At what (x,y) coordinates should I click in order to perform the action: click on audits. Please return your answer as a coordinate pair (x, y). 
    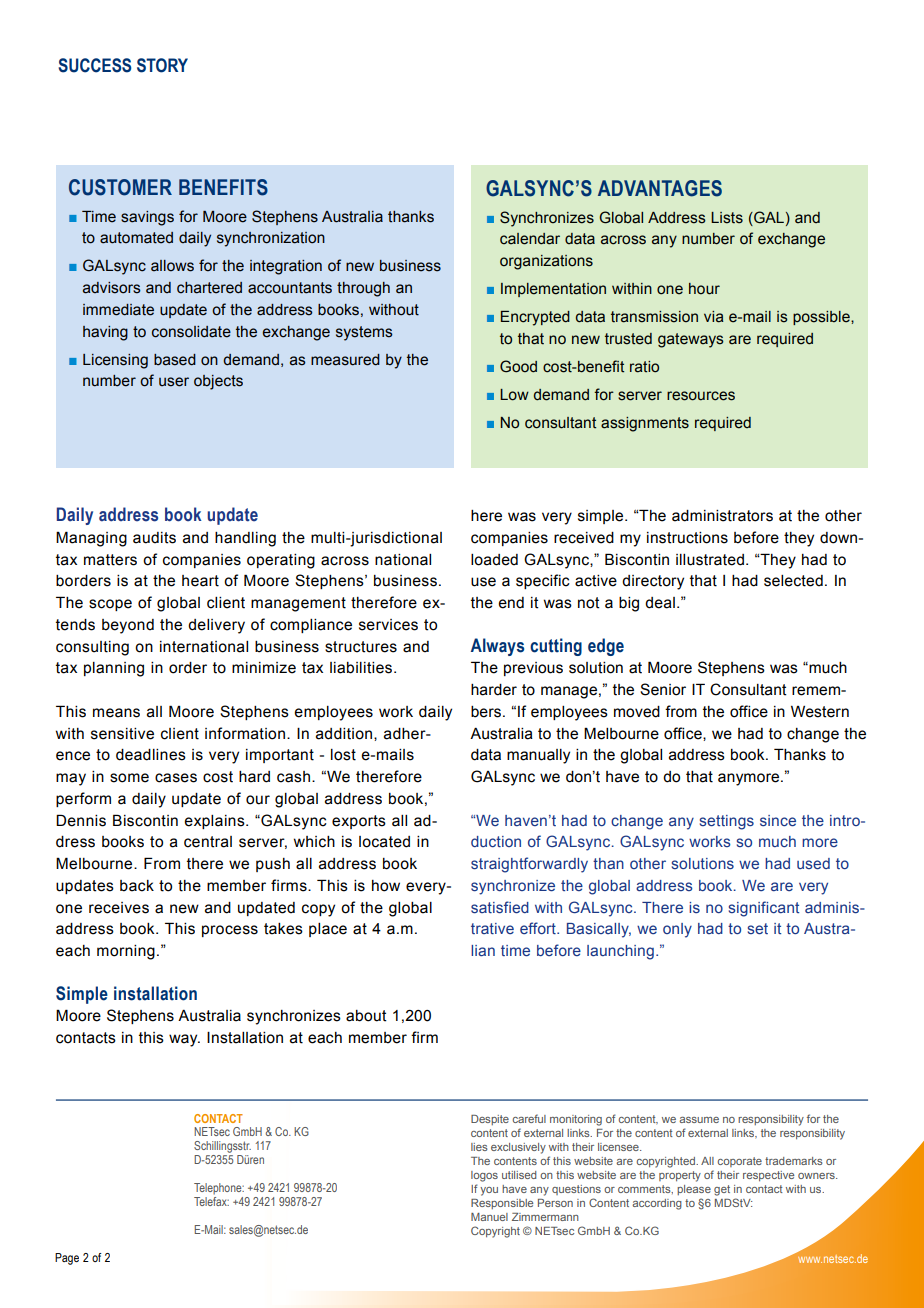
    Looking at the image, I should click on (154, 538).
